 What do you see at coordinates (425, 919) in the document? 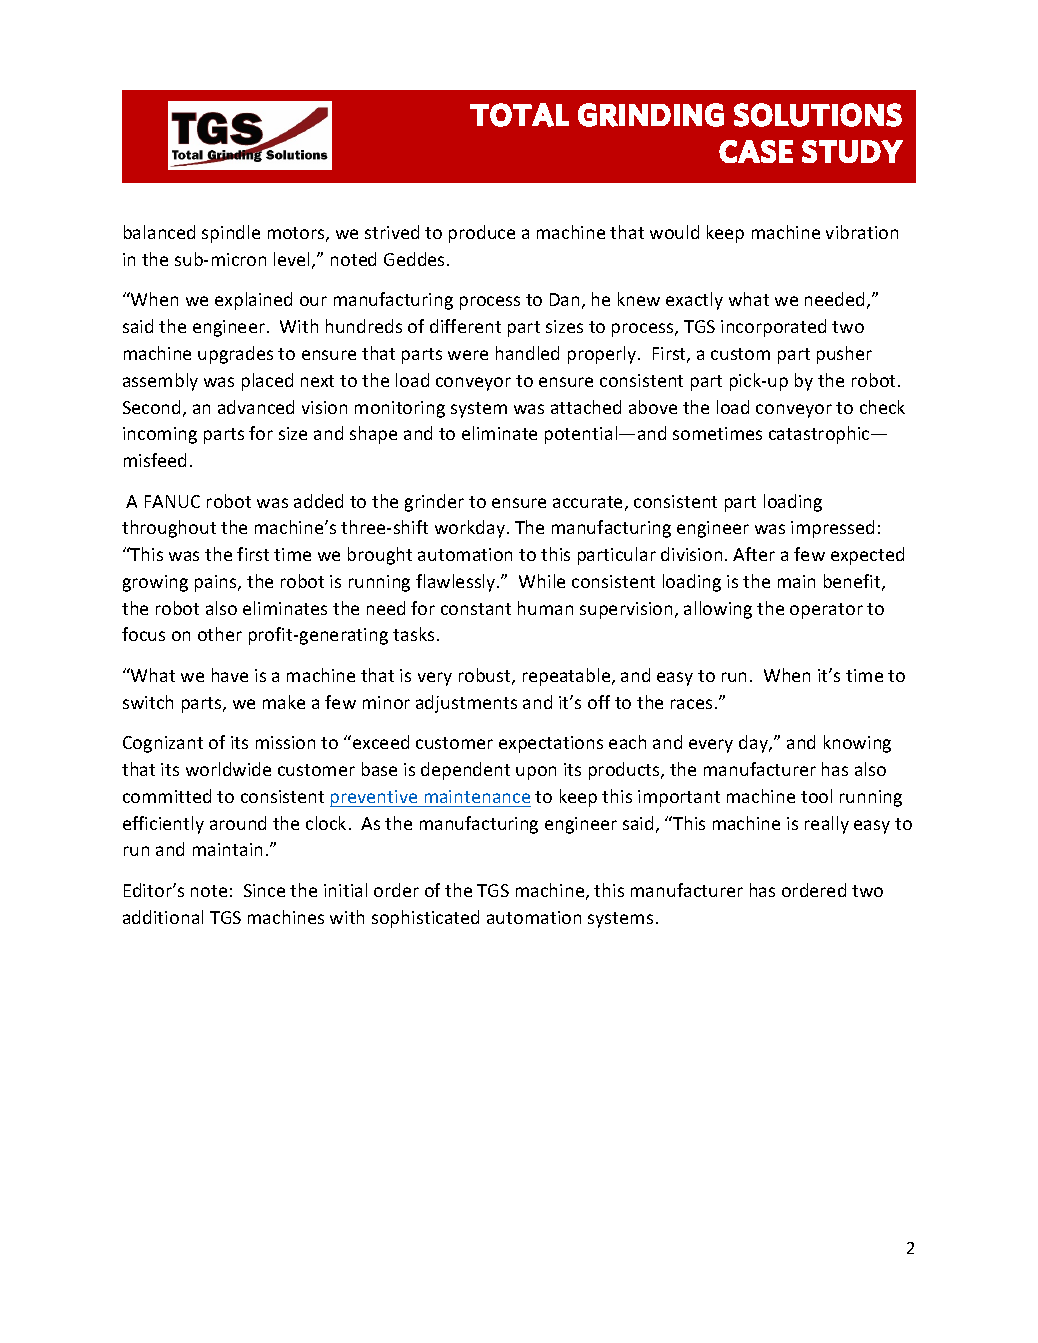
I see `sophisticated` at bounding box center [425, 919].
